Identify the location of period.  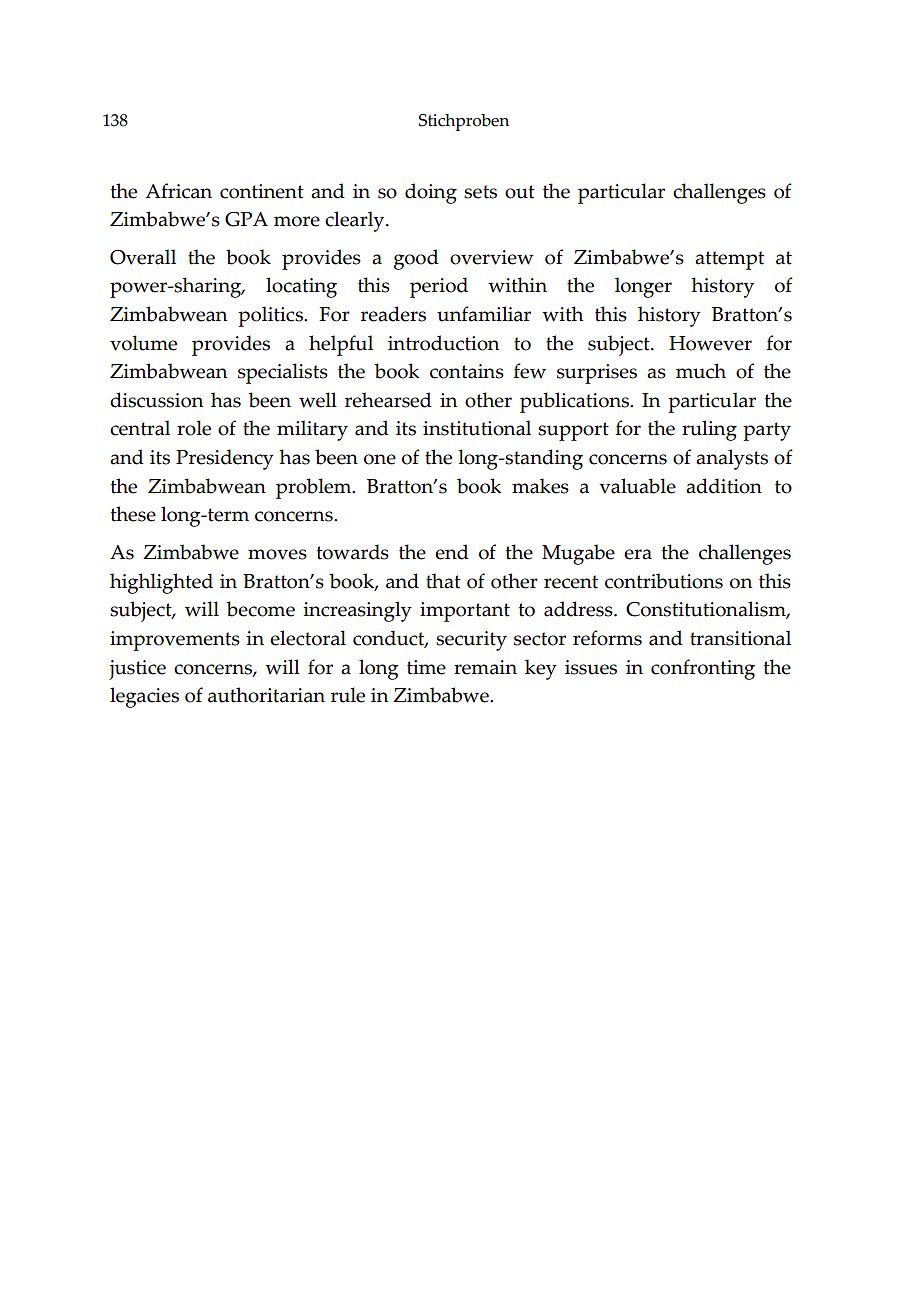
(439, 287).
